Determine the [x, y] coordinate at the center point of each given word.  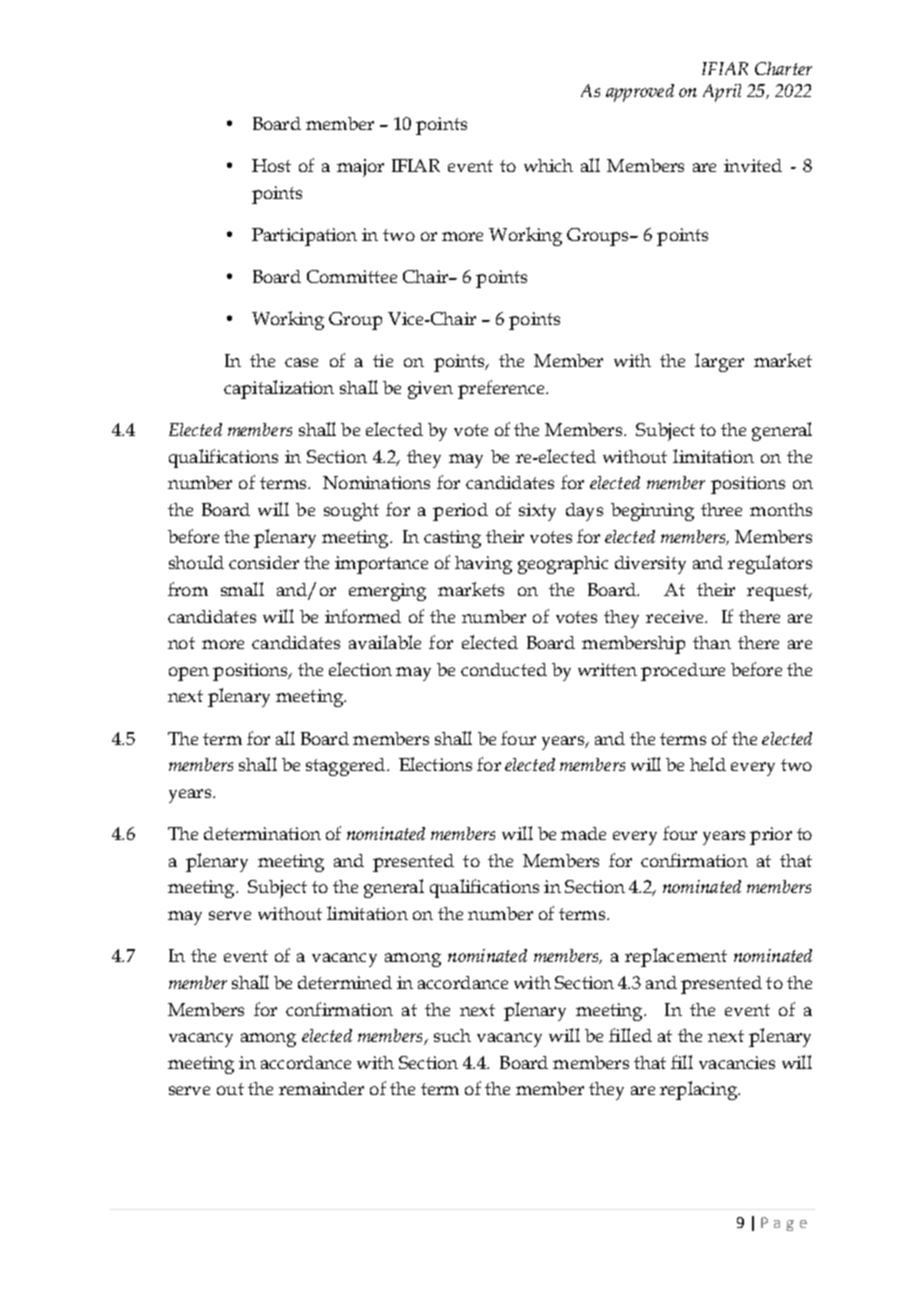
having [483, 565]
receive [676, 616]
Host [271, 165]
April [722, 93]
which [548, 165]
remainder [321, 1088]
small [242, 589]
